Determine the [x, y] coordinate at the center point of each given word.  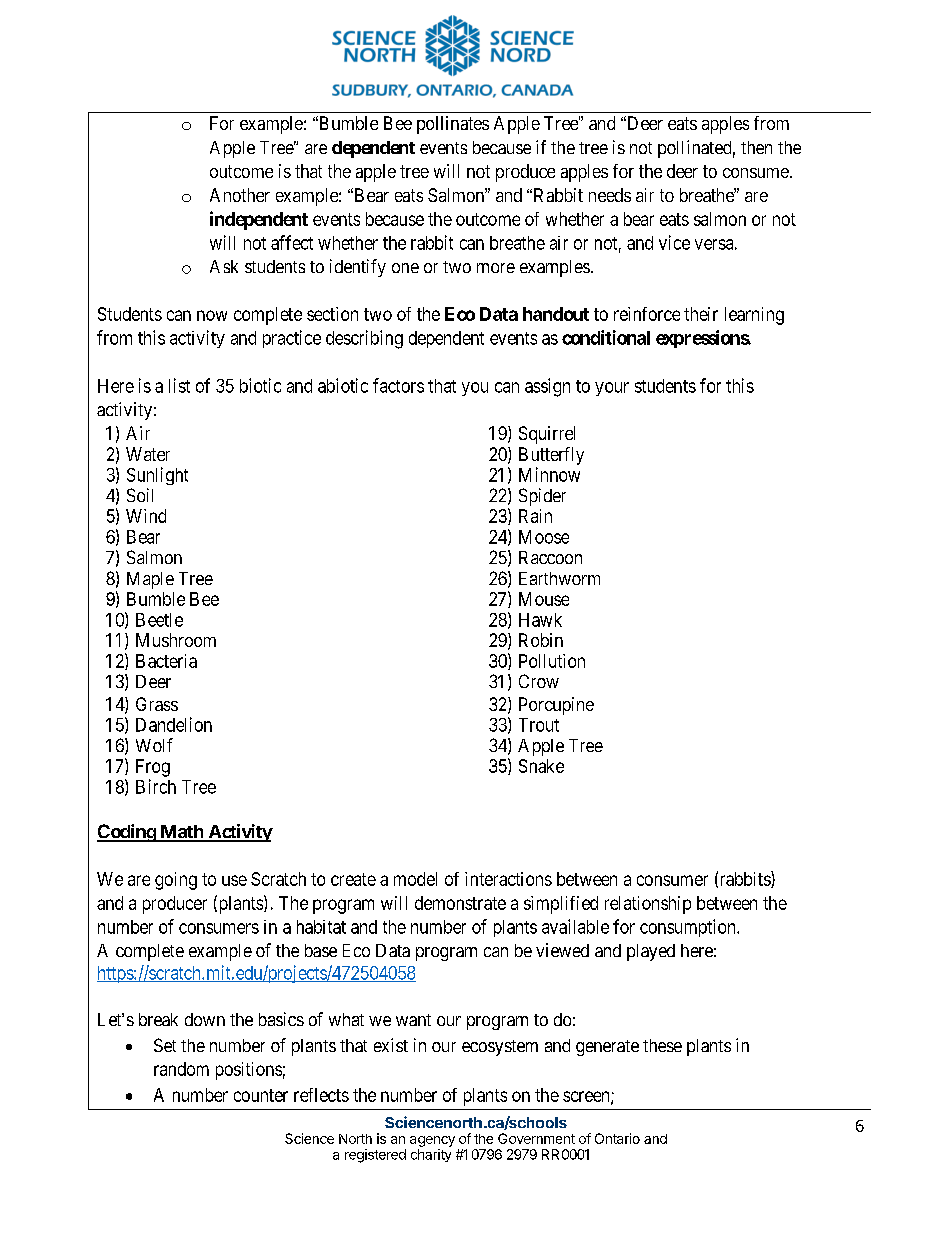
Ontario [617, 1138]
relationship [648, 905]
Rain [535, 516]
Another [240, 195]
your [612, 389]
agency [432, 1141]
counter [261, 1095]
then [756, 147]
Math [181, 833]
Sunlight [157, 476]
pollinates [453, 125]
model [415, 879]
